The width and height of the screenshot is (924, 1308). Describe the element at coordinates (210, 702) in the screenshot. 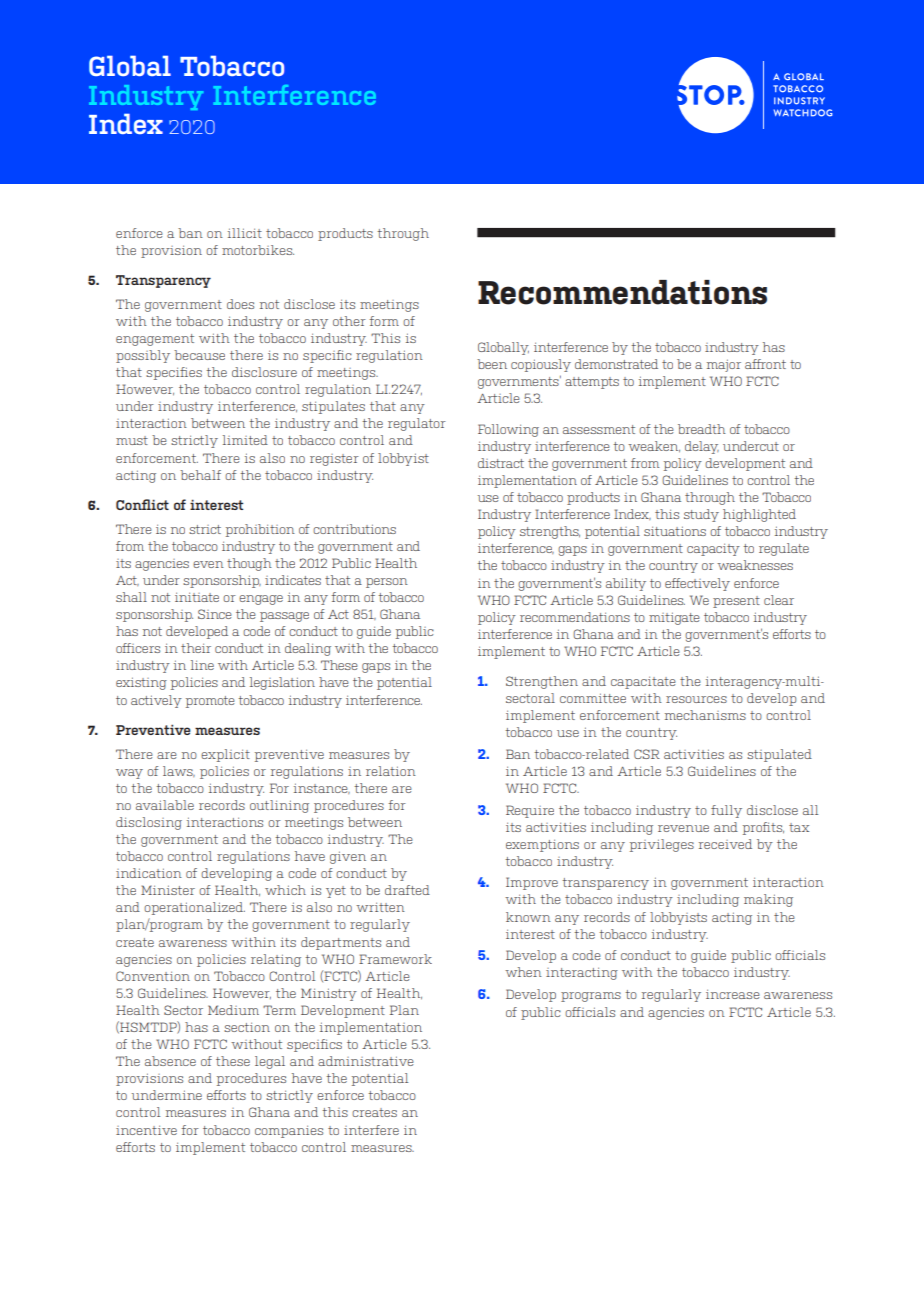

I see `promote` at that location.
